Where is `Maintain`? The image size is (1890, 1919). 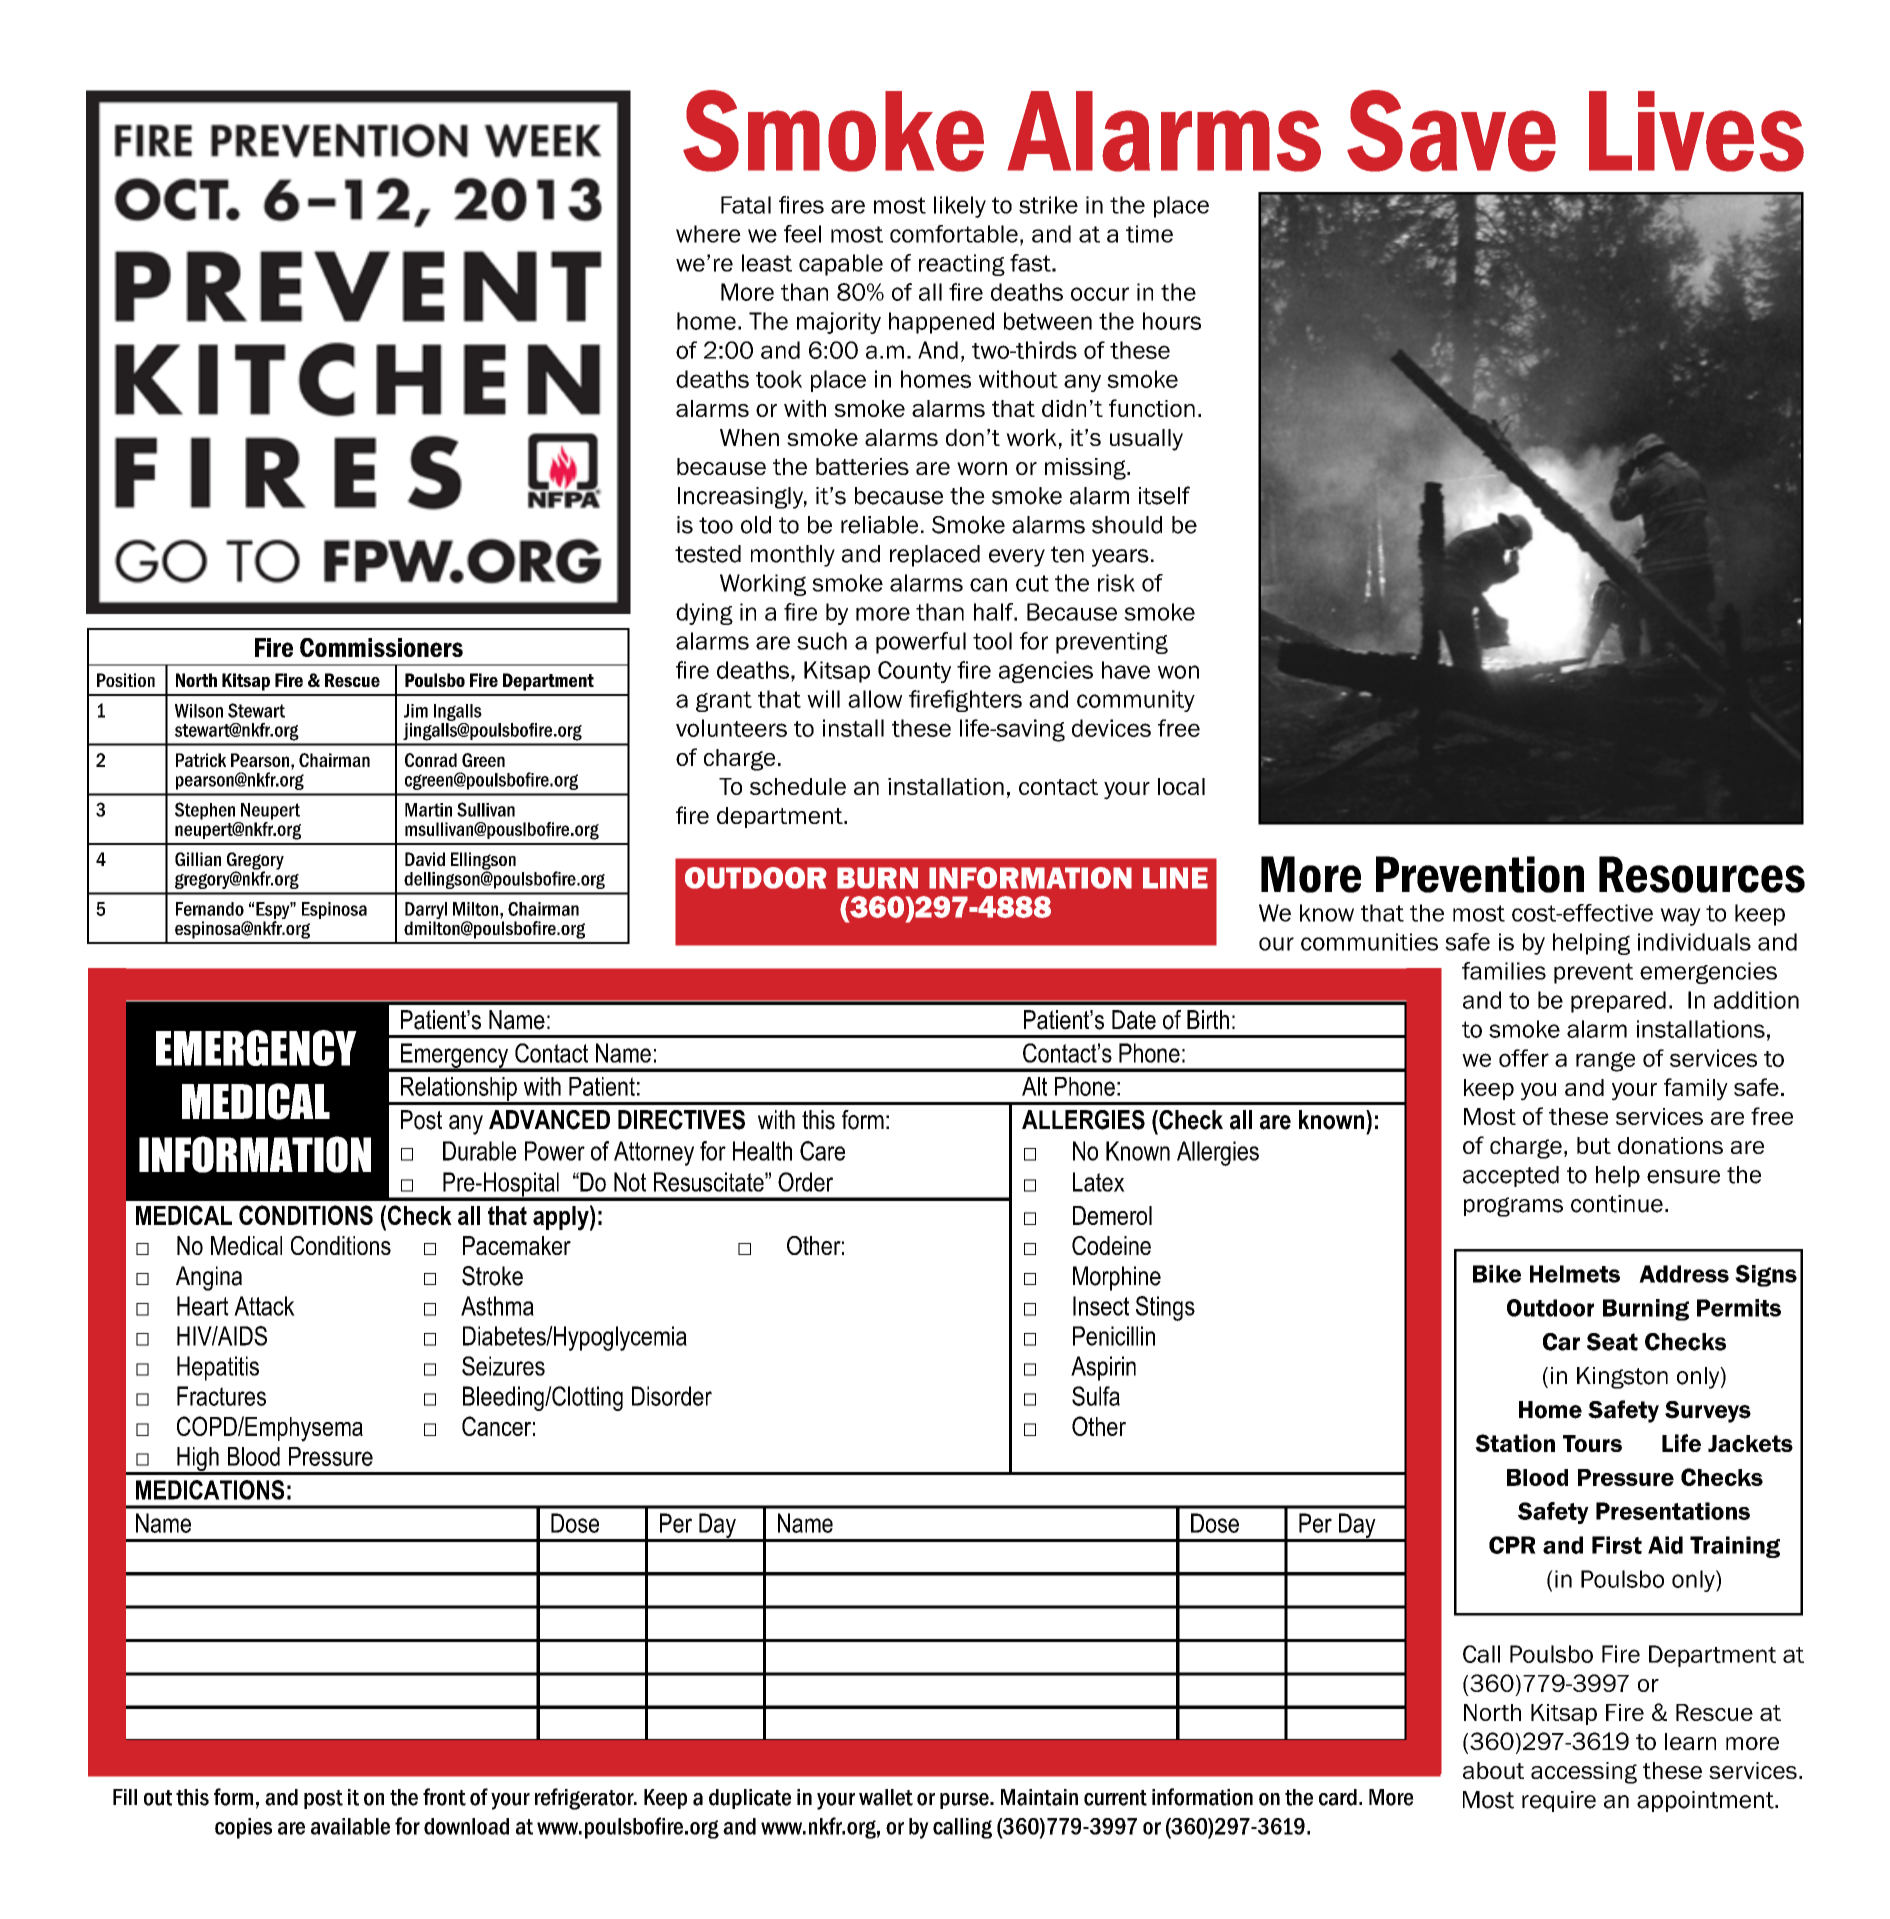 Maintain is located at coordinates (1039, 1797).
